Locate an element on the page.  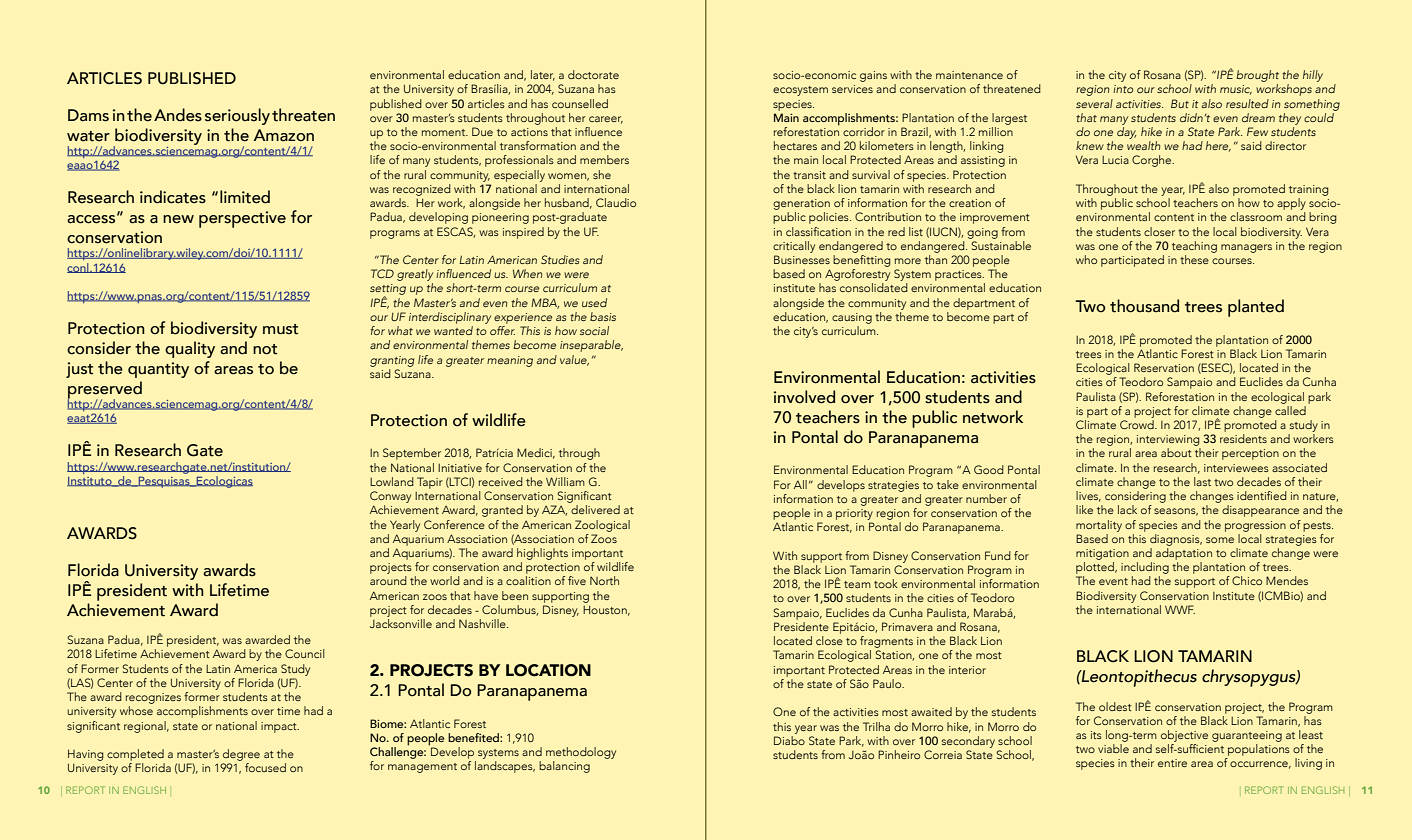
objective is located at coordinates (1184, 736).
